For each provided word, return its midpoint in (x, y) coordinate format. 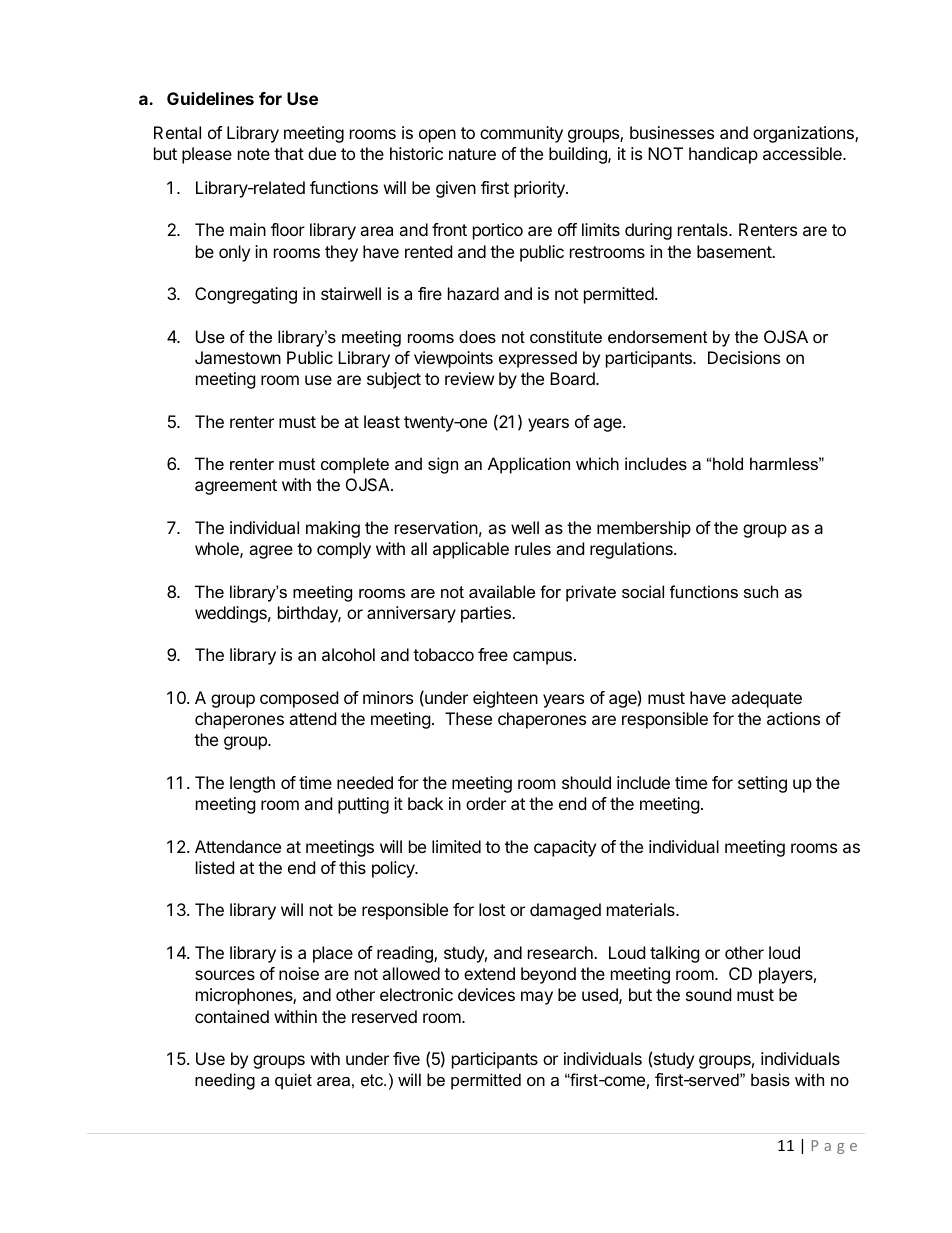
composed (299, 699)
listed (215, 867)
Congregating (246, 295)
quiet (293, 1081)
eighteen (505, 699)
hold (728, 463)
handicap (723, 155)
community (521, 134)
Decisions (744, 357)
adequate (766, 699)
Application (529, 465)
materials (642, 909)
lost (492, 909)
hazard (473, 293)
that (289, 153)
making (333, 529)
